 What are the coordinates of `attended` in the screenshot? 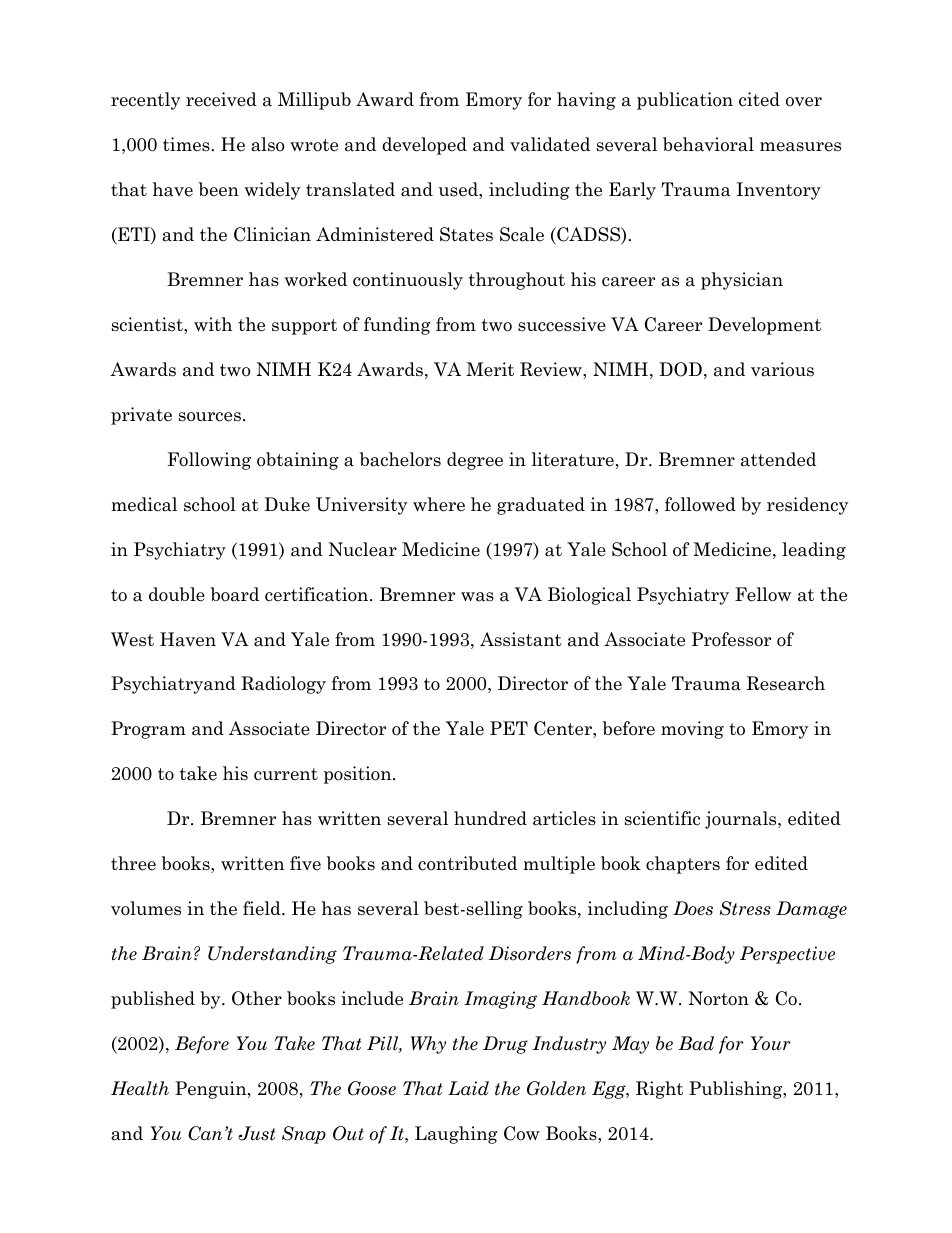 It's located at (778, 459).
